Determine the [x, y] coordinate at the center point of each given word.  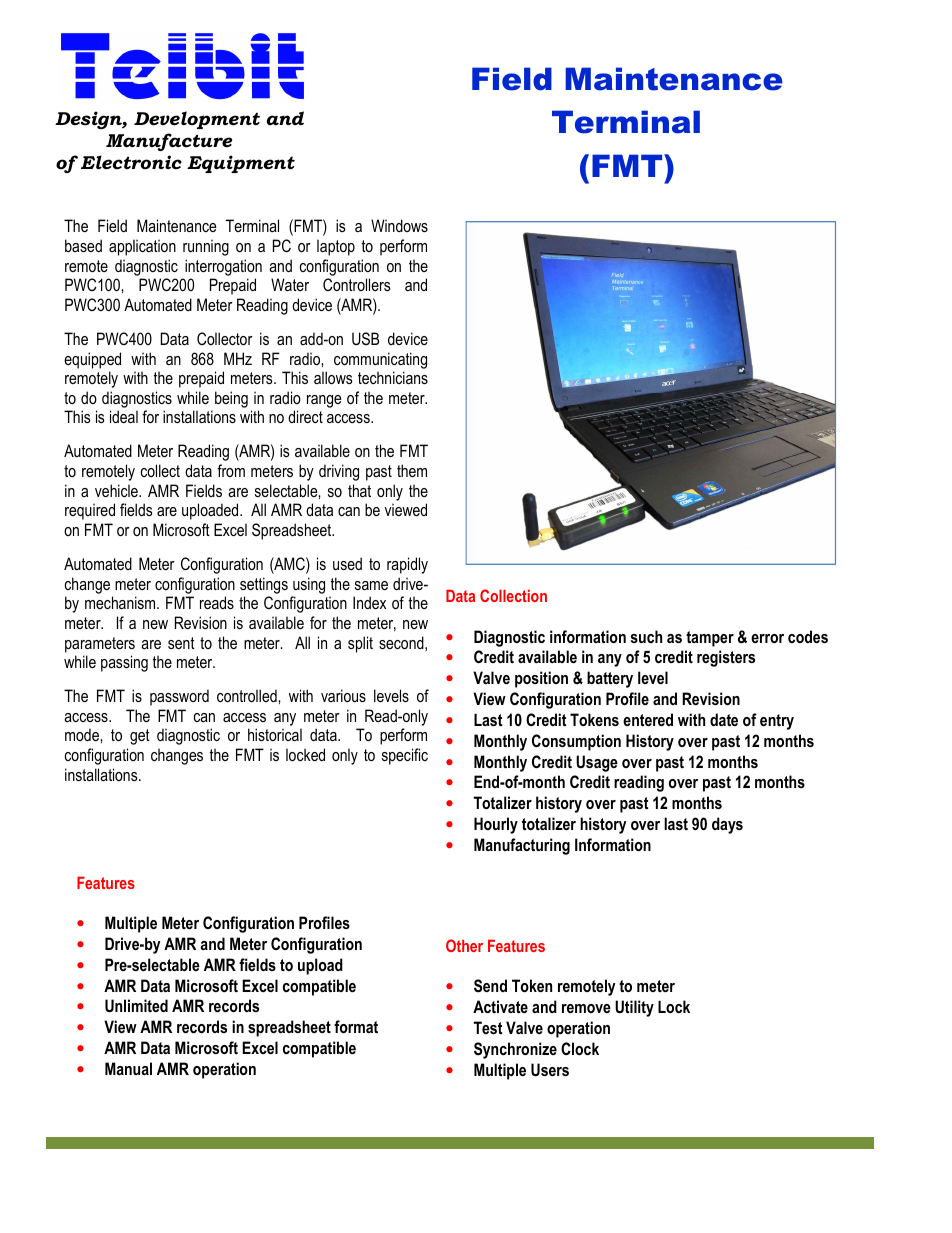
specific [405, 756]
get [140, 737]
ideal [124, 416]
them [412, 470]
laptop [336, 247]
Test [488, 1027]
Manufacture [169, 142]
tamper [710, 639]
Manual [128, 1068]
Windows [399, 225]
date [724, 719]
